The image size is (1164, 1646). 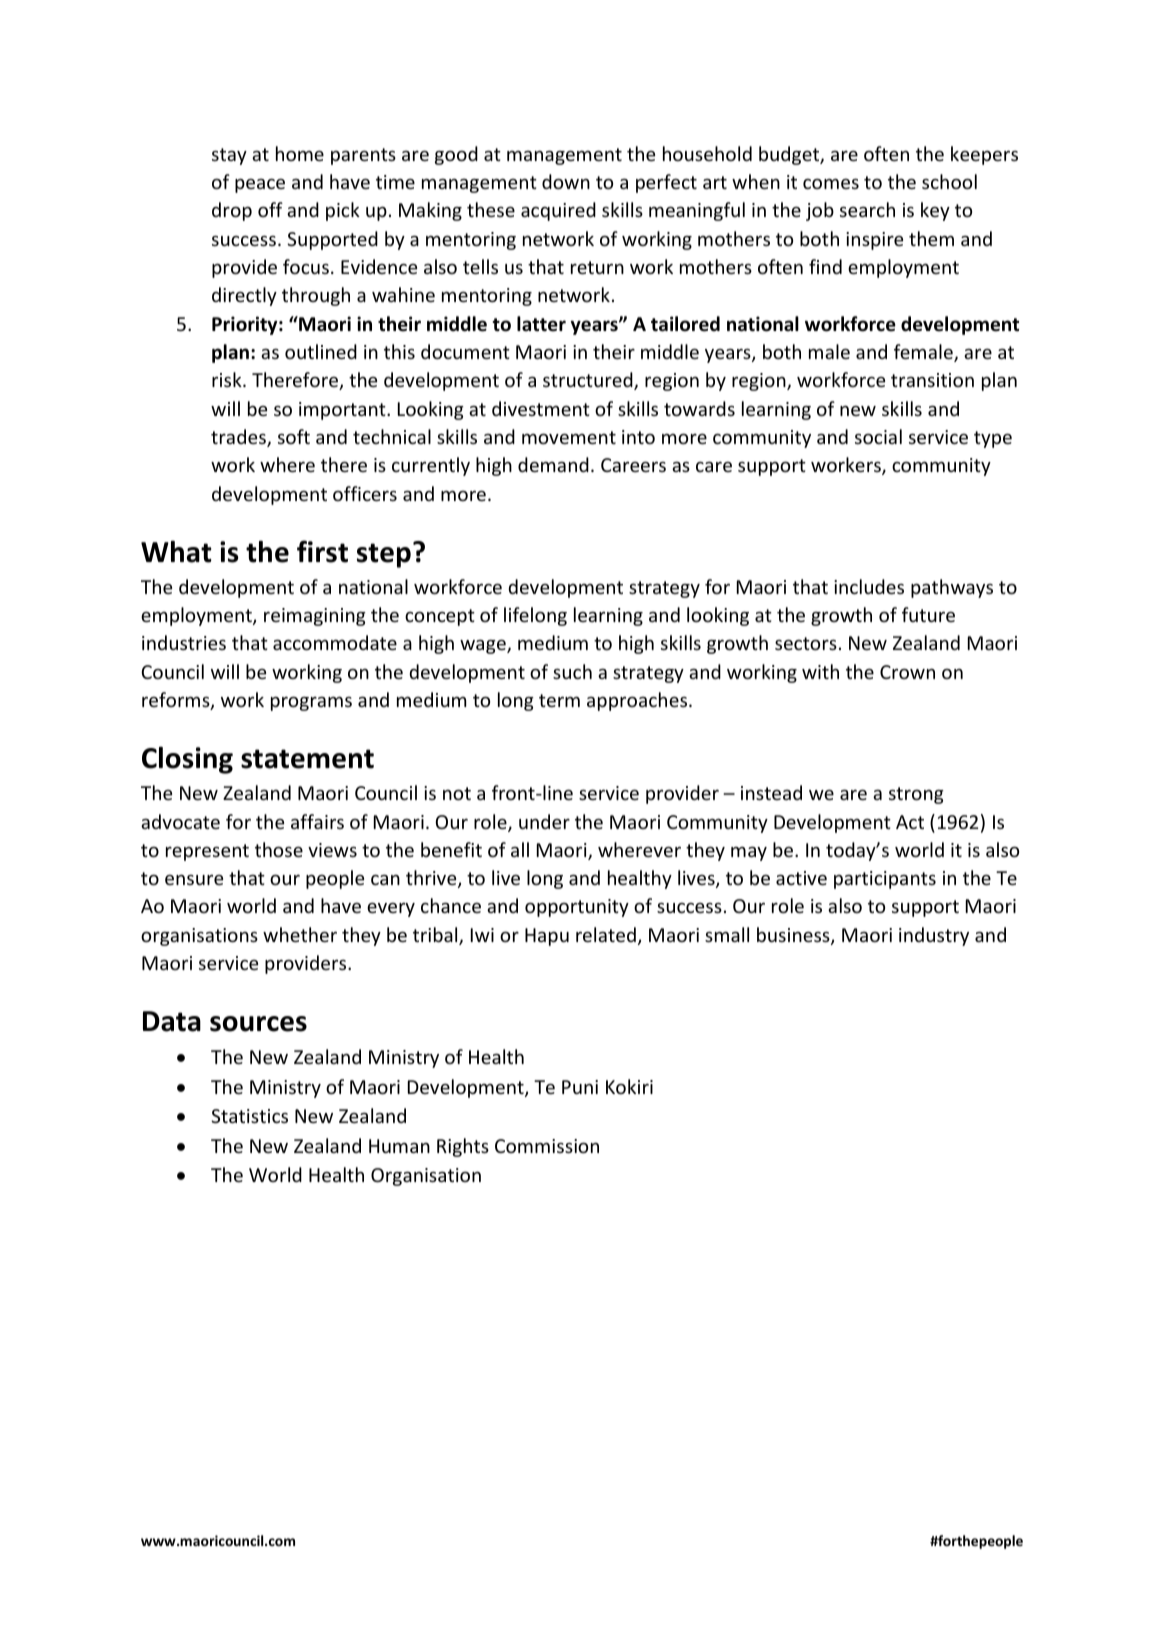 What do you see at coordinates (572, 671) in the screenshot?
I see `such` at bounding box center [572, 671].
